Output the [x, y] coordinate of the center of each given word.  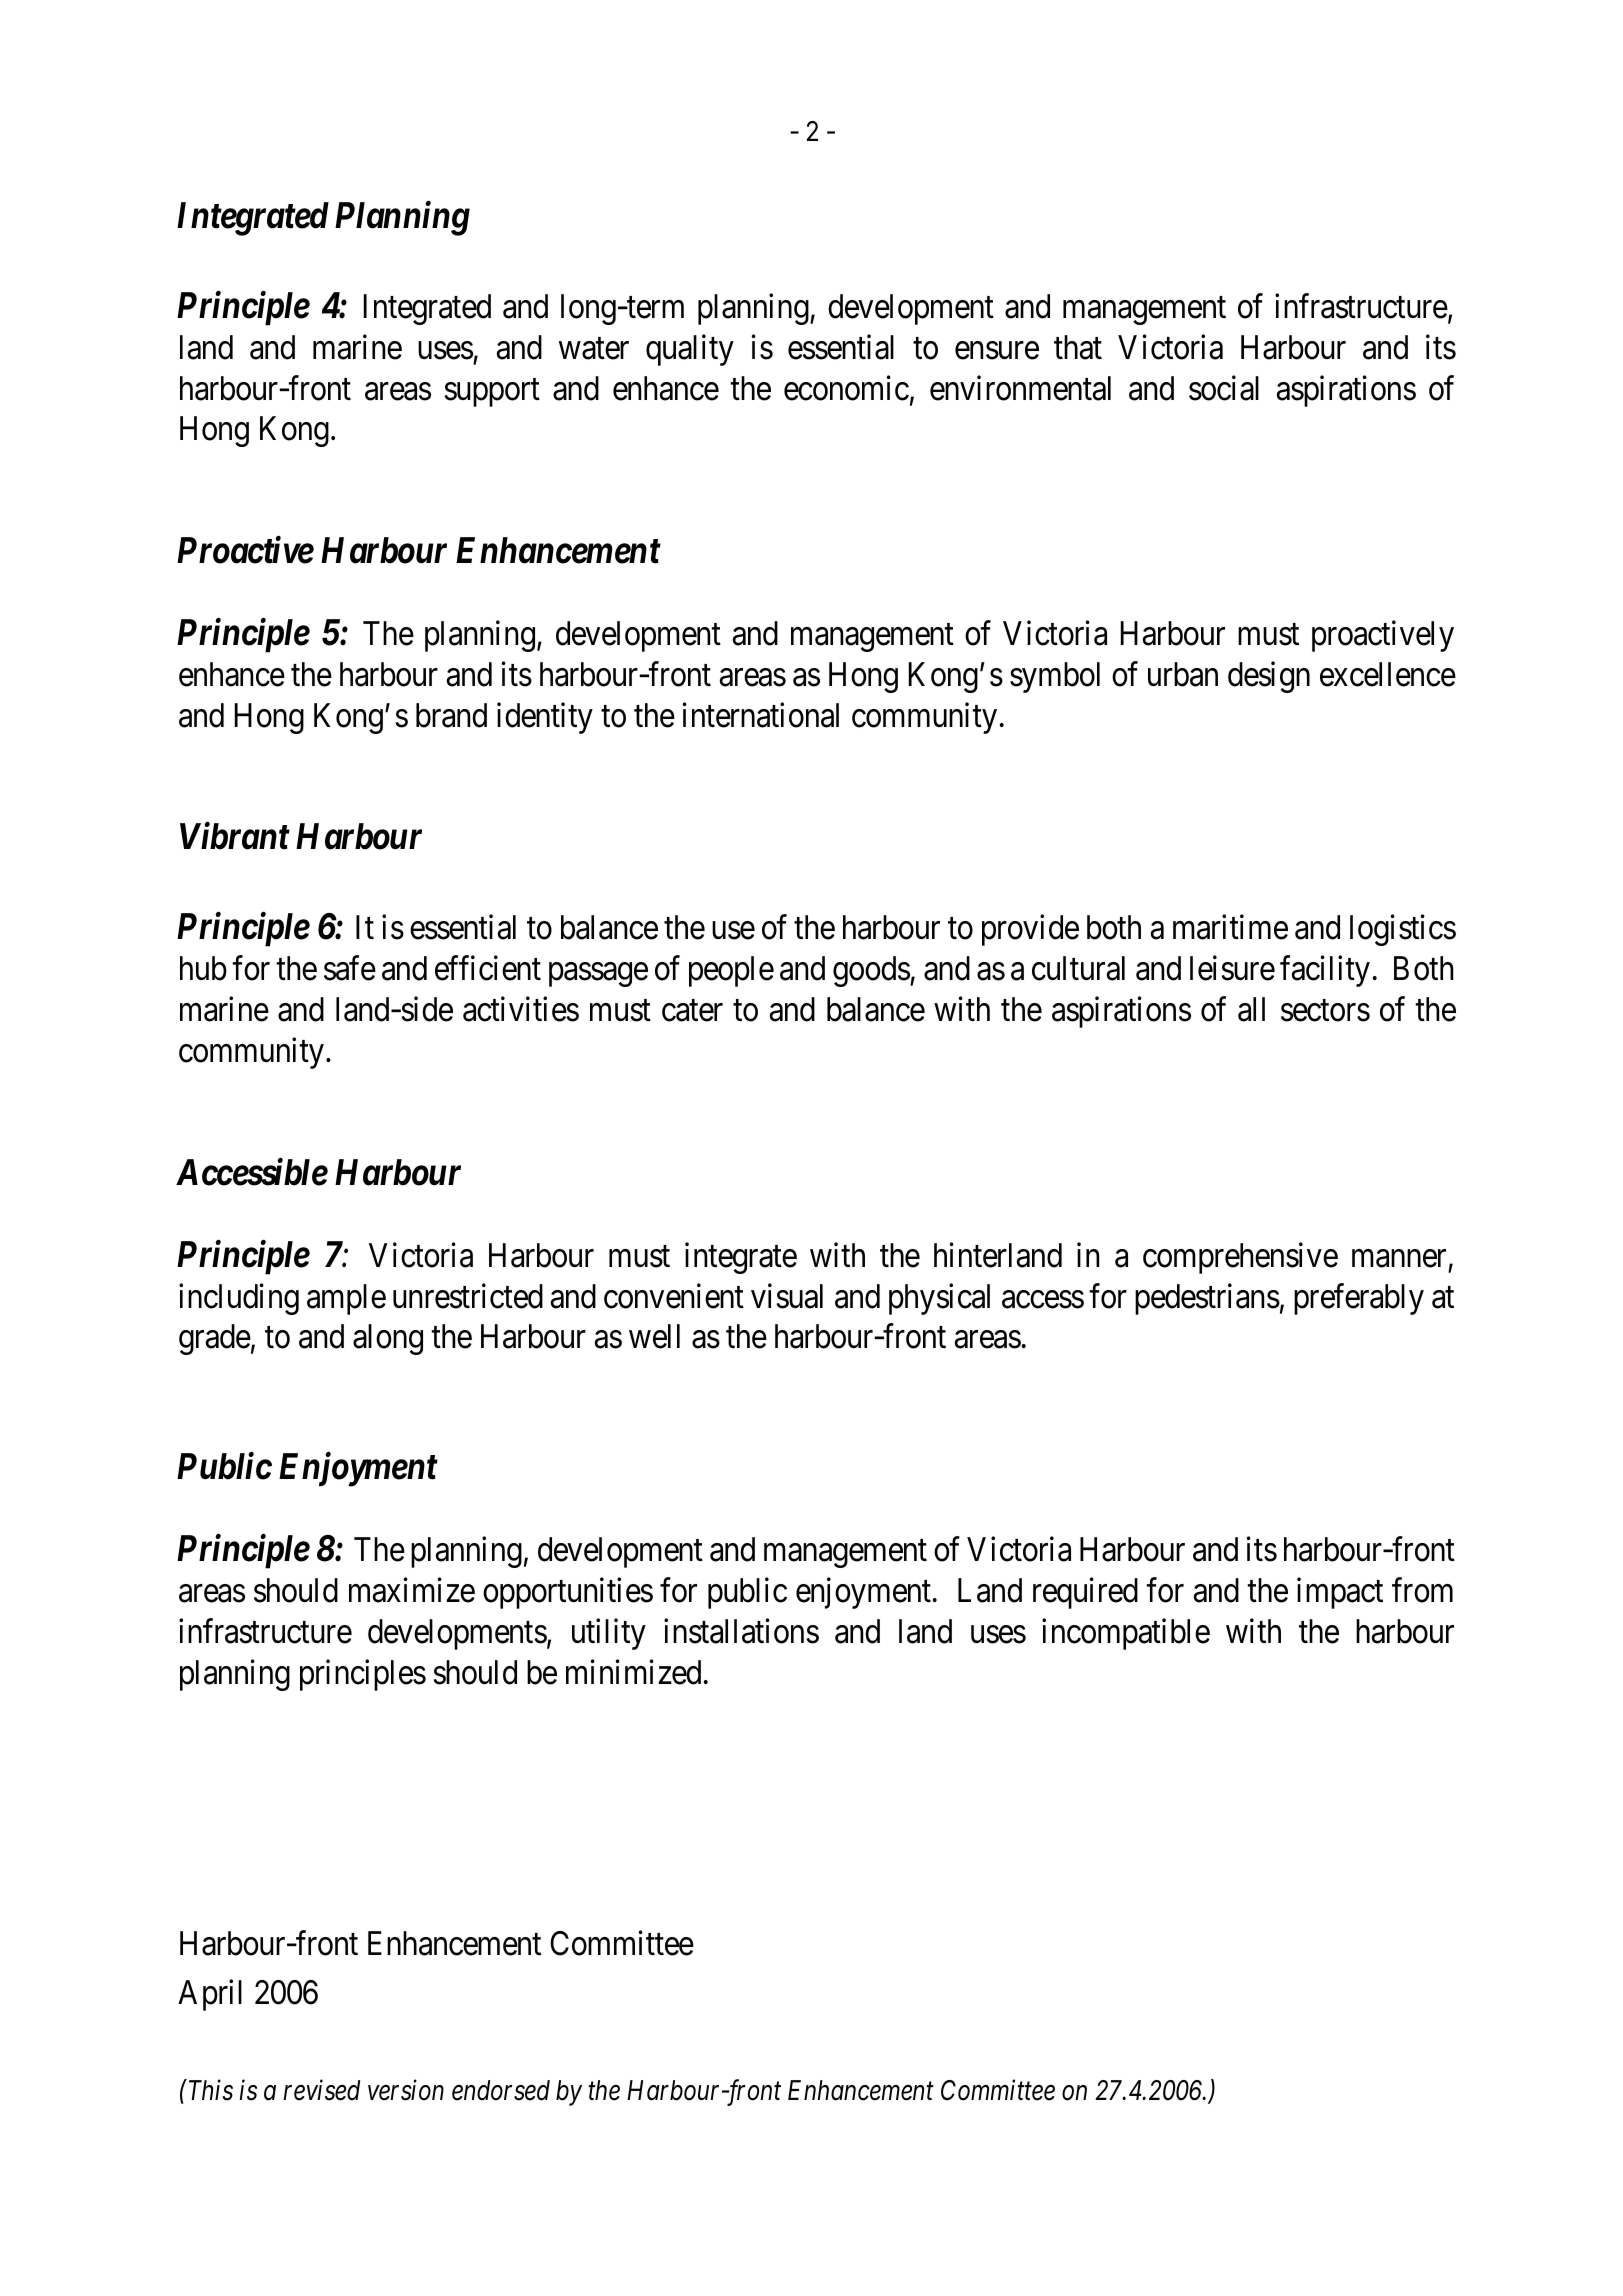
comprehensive [1240, 1258]
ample [346, 1299]
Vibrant [235, 836]
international [761, 715]
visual [787, 1296]
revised [321, 2090]
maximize [412, 1590]
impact [1340, 1593]
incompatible [1126, 1634]
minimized [633, 1672]
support [492, 393]
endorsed [501, 2090]
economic [846, 388]
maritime [1230, 927]
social [1224, 388]
